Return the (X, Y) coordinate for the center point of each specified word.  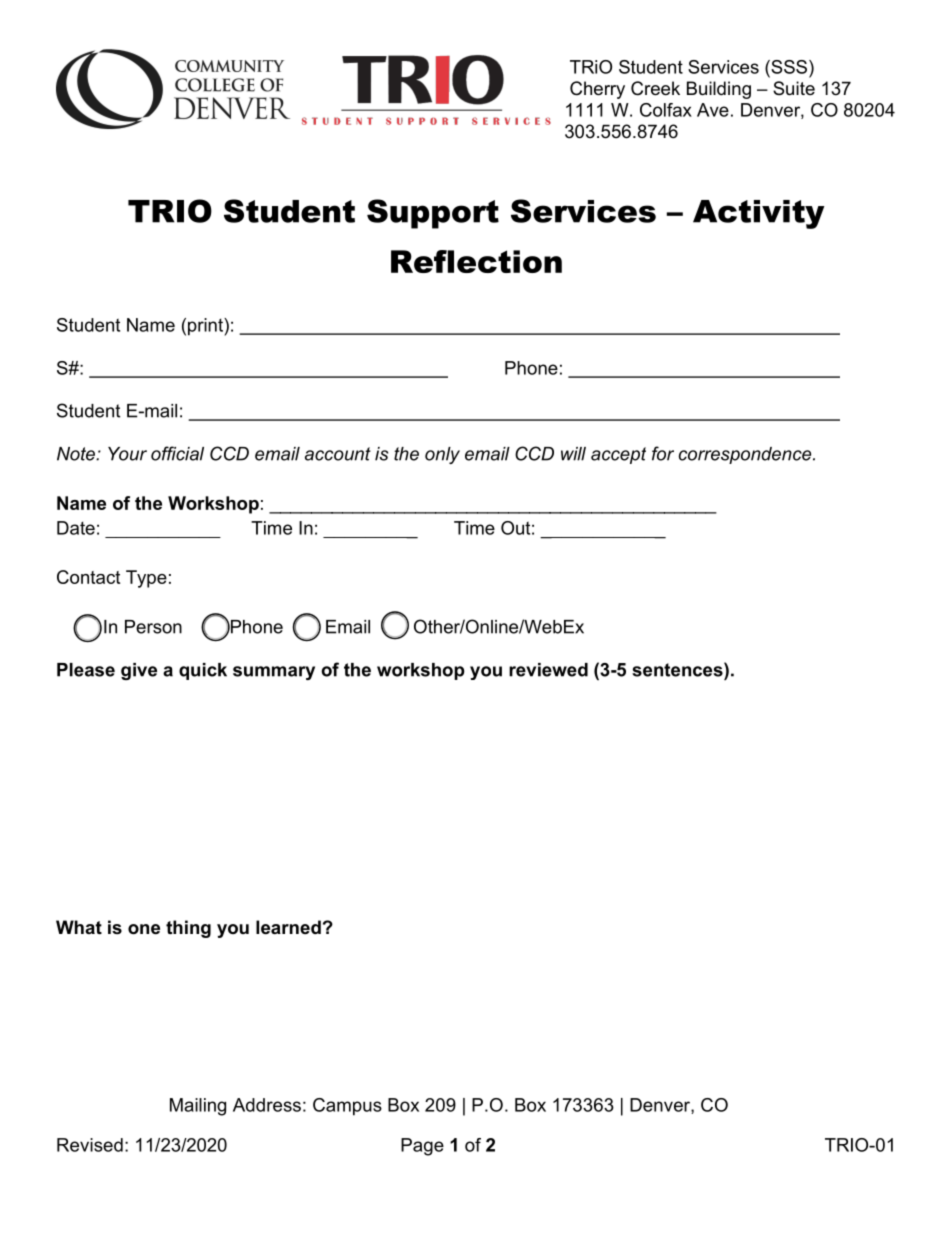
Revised (90, 1145)
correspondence (746, 455)
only (442, 455)
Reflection (476, 261)
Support (433, 214)
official (177, 453)
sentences (678, 669)
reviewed (548, 670)
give (139, 671)
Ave (713, 110)
